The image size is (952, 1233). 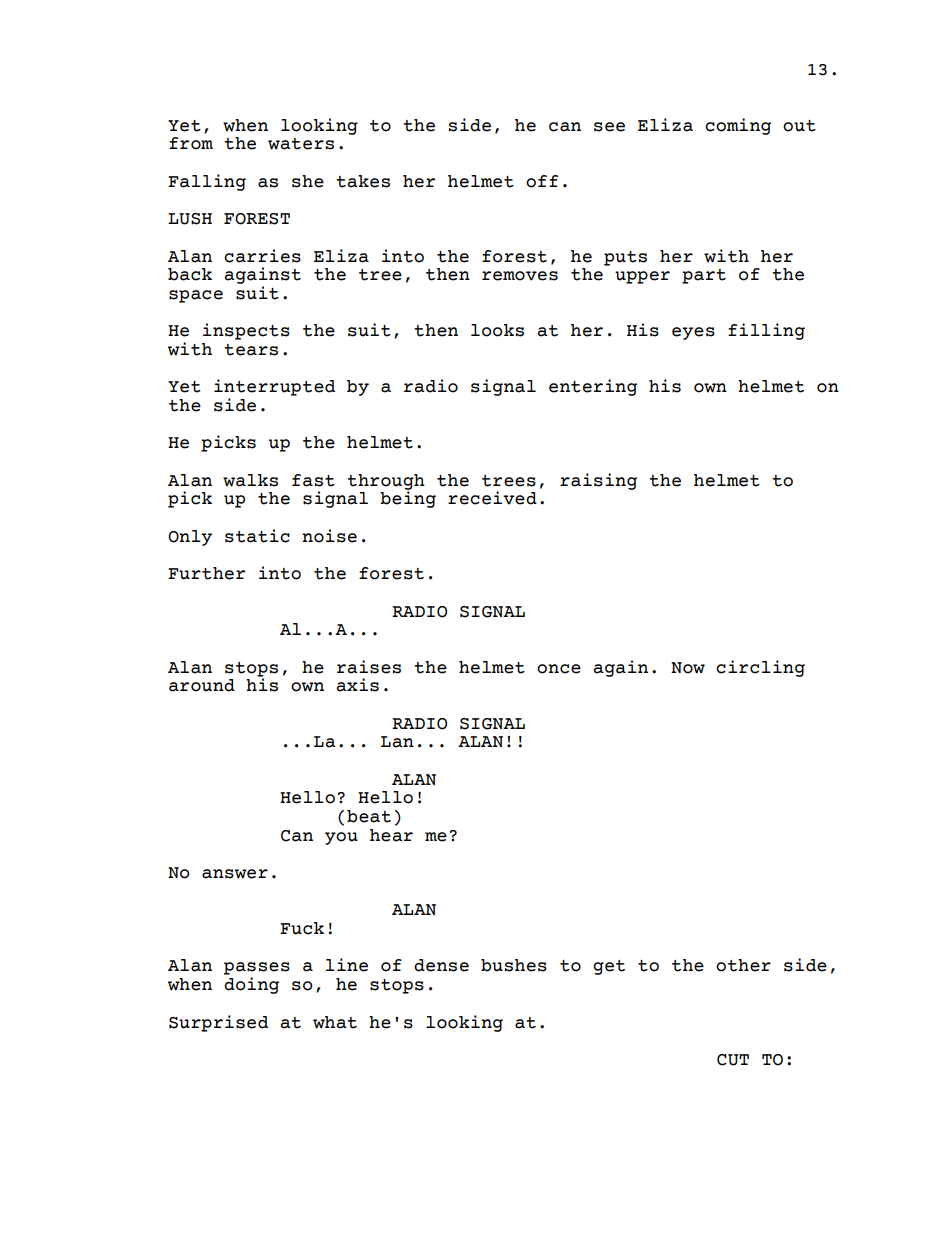 I want to click on coming, so click(x=738, y=126).
